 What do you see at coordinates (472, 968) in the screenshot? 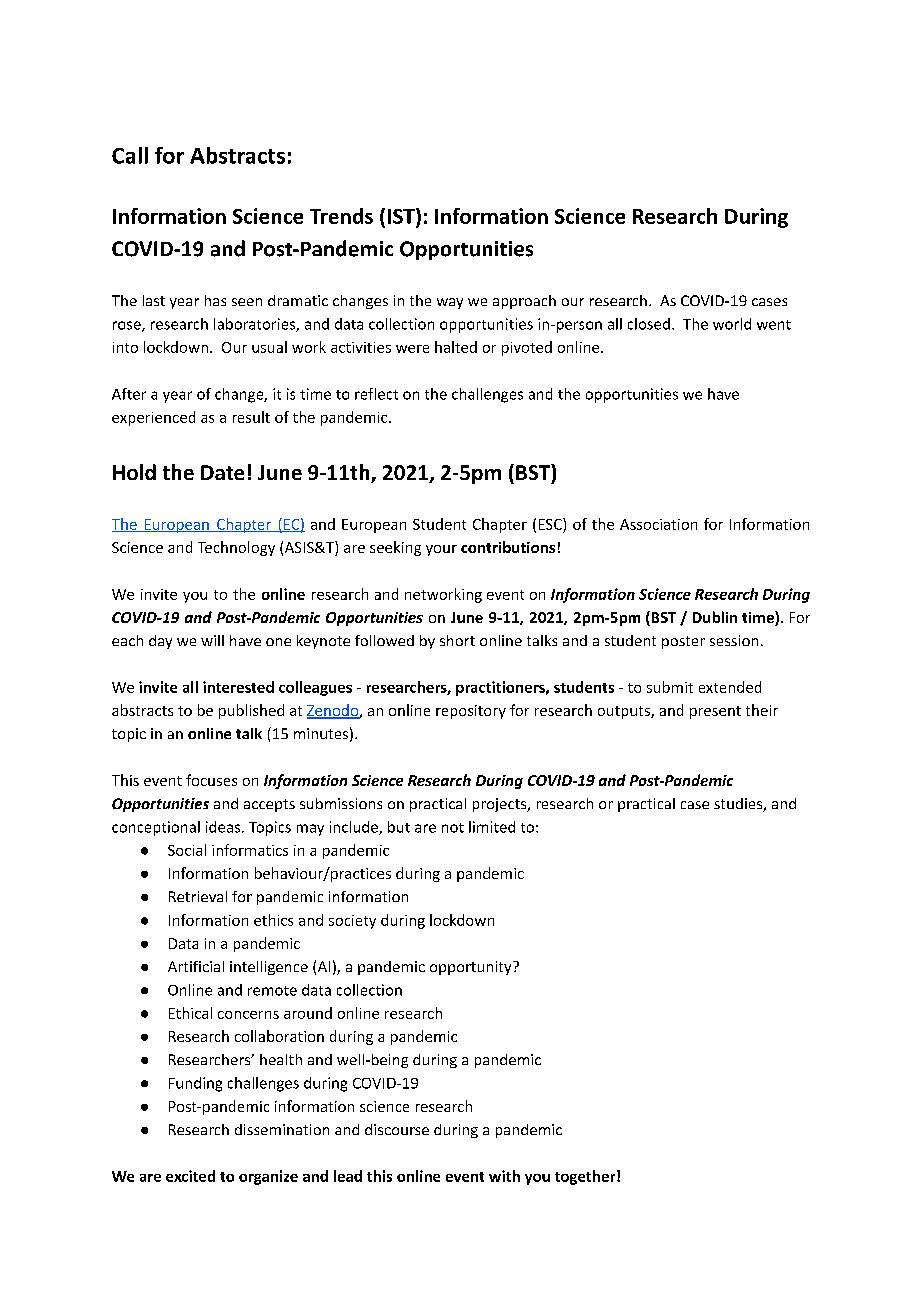
I see `opportunity` at bounding box center [472, 968].
